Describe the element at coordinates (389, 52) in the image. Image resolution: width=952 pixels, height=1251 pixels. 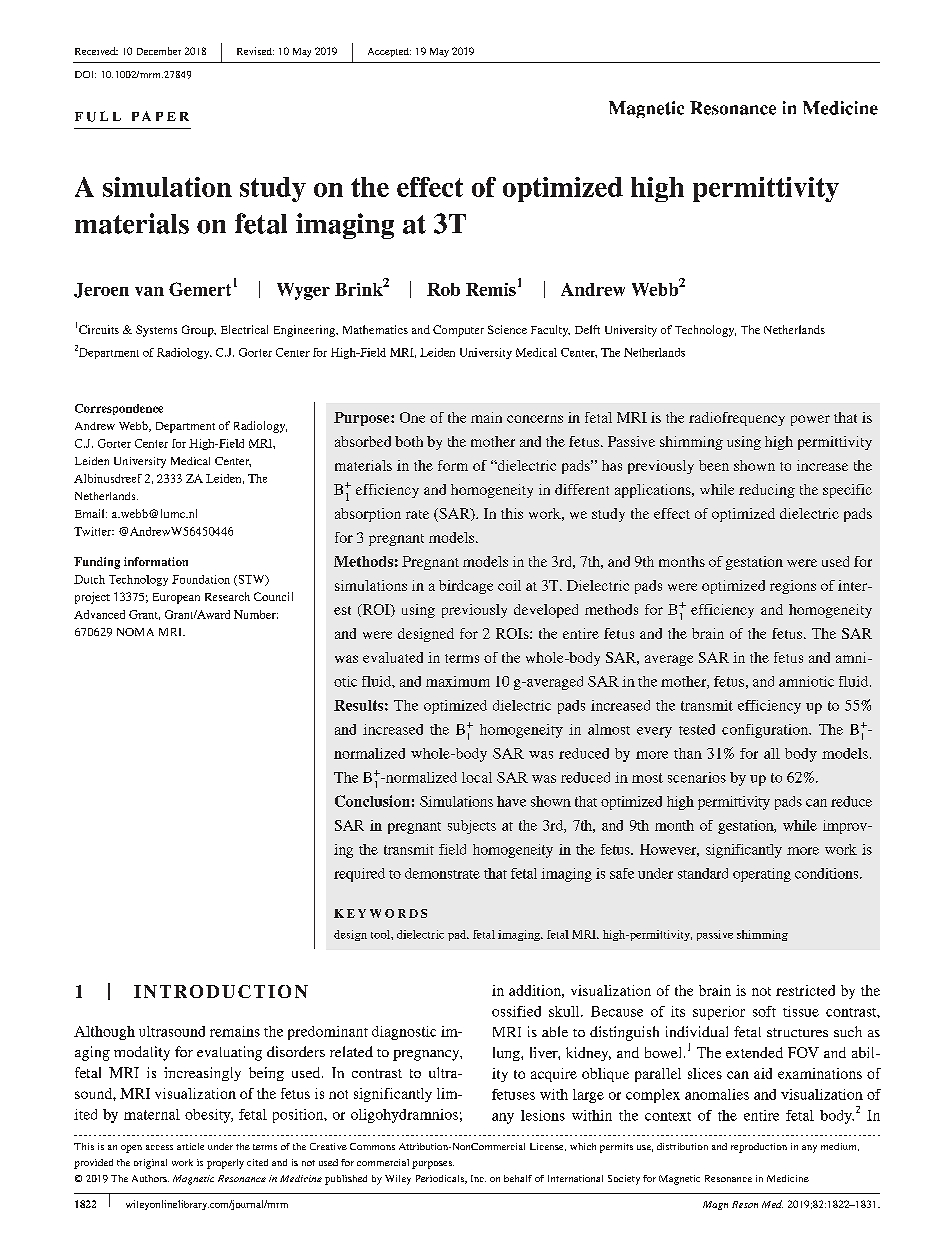
I see `Accepted` at that location.
